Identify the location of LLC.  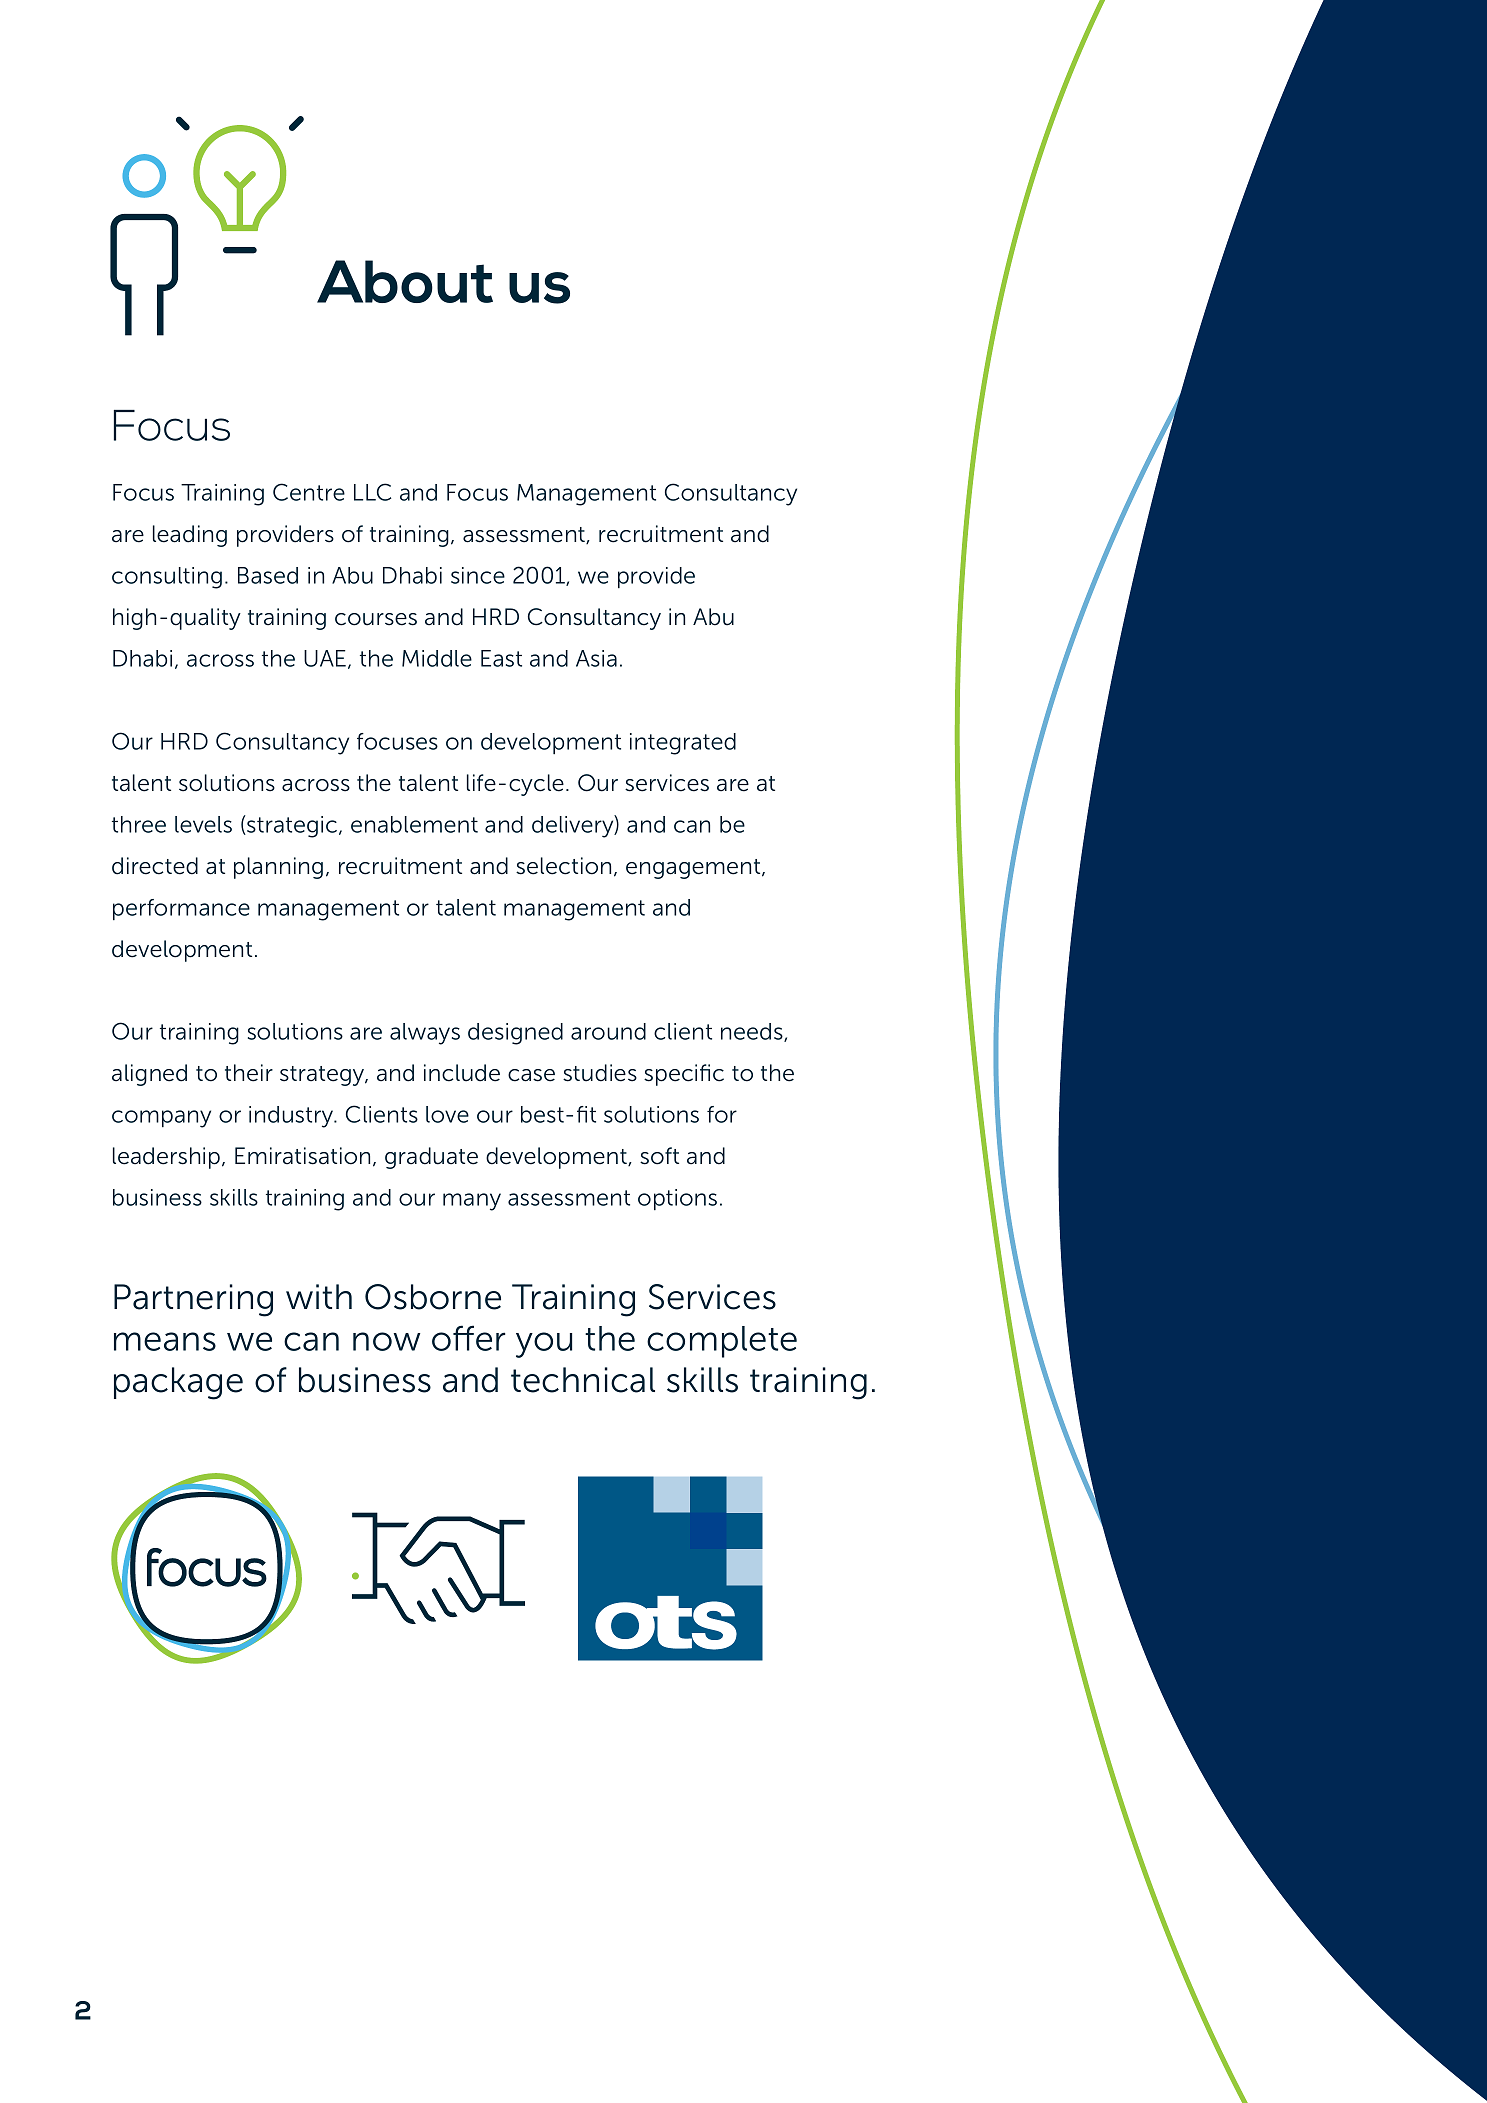
(372, 492).
